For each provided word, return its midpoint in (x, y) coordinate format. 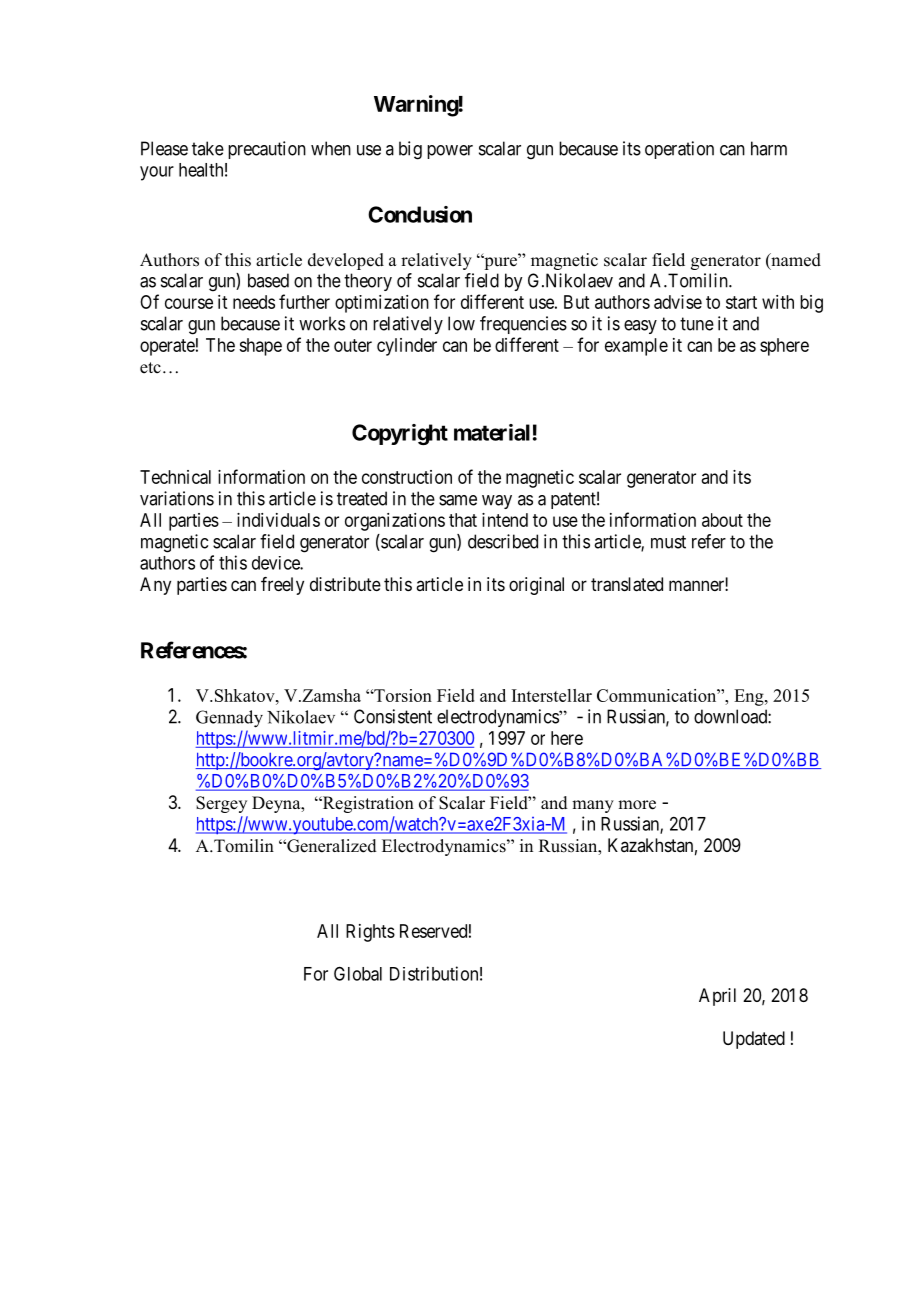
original (536, 586)
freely (282, 586)
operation (679, 150)
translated (627, 584)
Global (358, 973)
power (450, 152)
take (208, 148)
